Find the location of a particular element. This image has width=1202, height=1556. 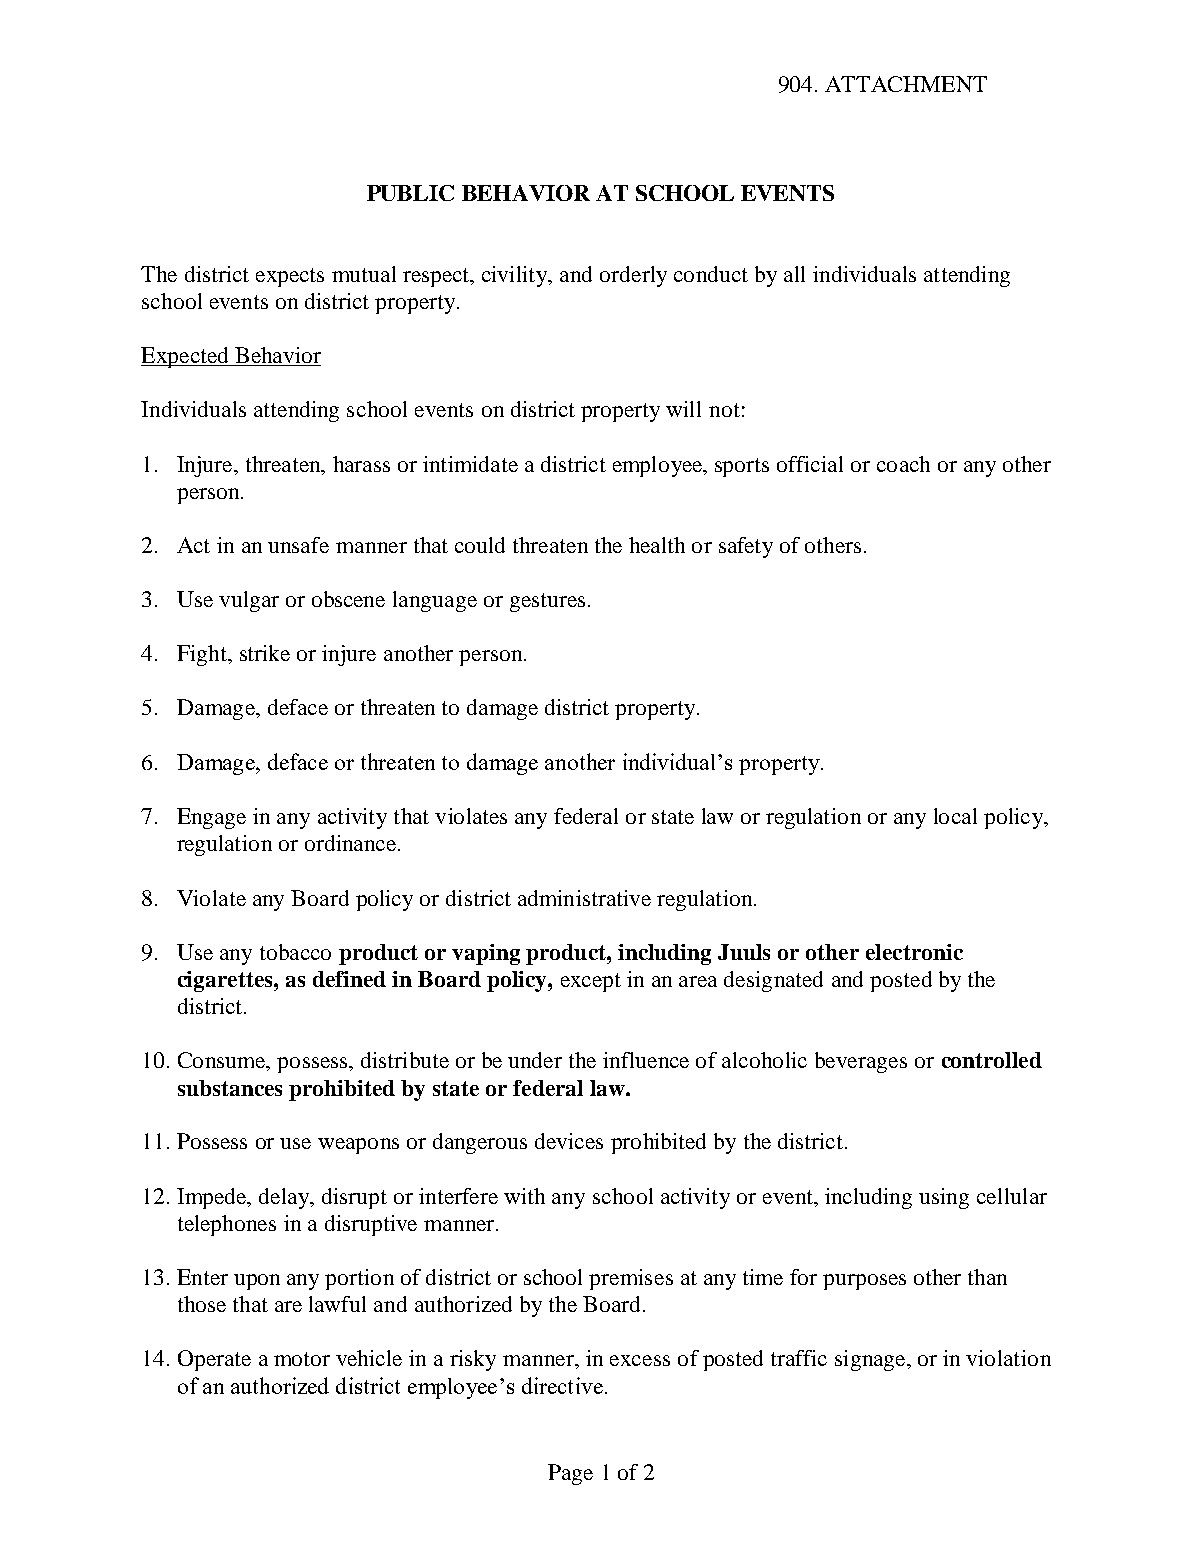

local is located at coordinates (955, 816).
